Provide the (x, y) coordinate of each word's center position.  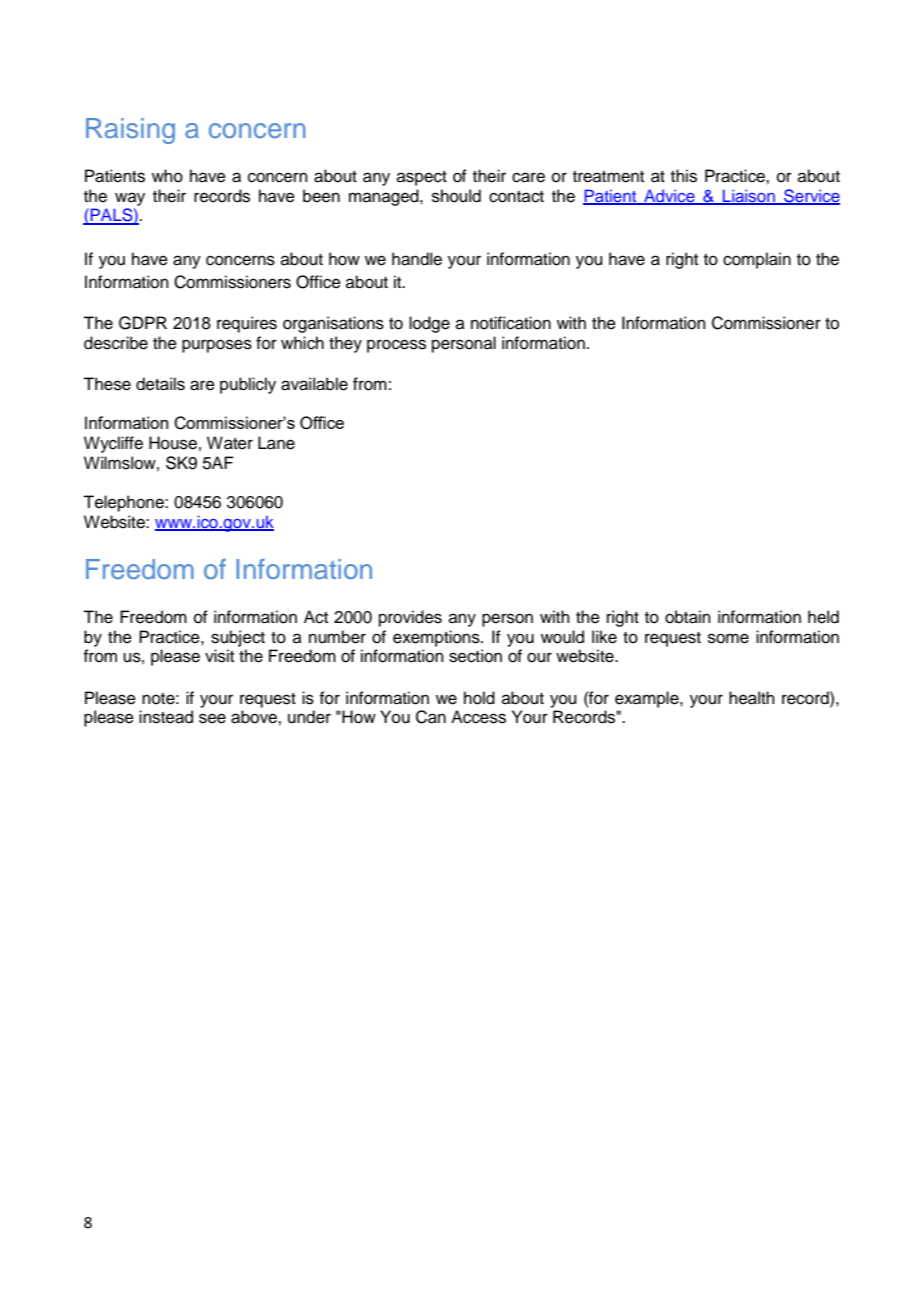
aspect (422, 178)
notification (511, 323)
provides (410, 618)
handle (417, 259)
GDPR (143, 323)
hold (479, 698)
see (212, 718)
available (314, 384)
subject (238, 638)
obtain (688, 617)
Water (230, 443)
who (167, 176)
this (684, 176)
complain (757, 260)
